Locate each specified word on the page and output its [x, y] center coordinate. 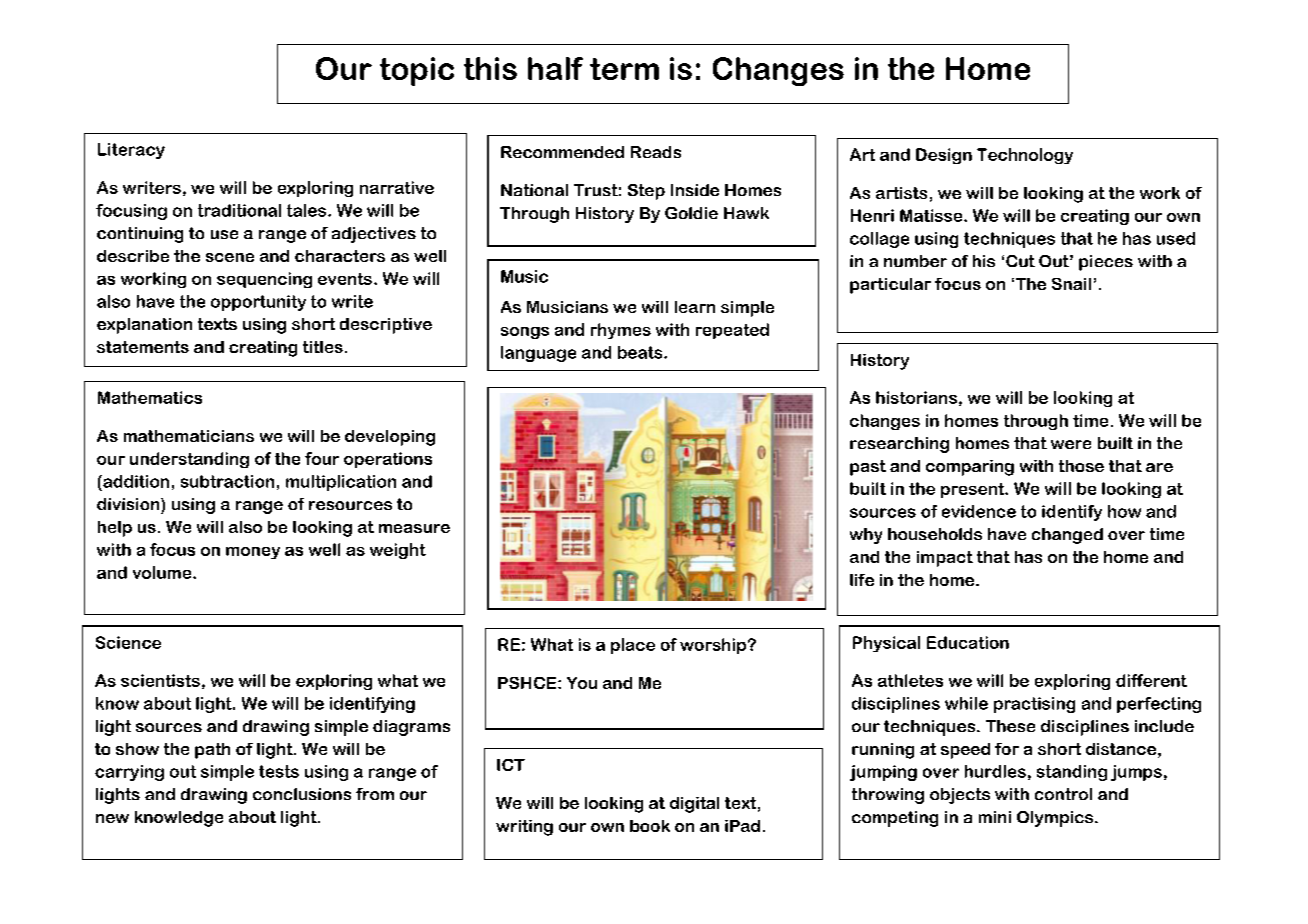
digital [694, 805]
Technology [1025, 156]
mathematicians [189, 436]
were [1071, 444]
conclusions [302, 794]
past [868, 468]
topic [417, 71]
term [624, 69]
